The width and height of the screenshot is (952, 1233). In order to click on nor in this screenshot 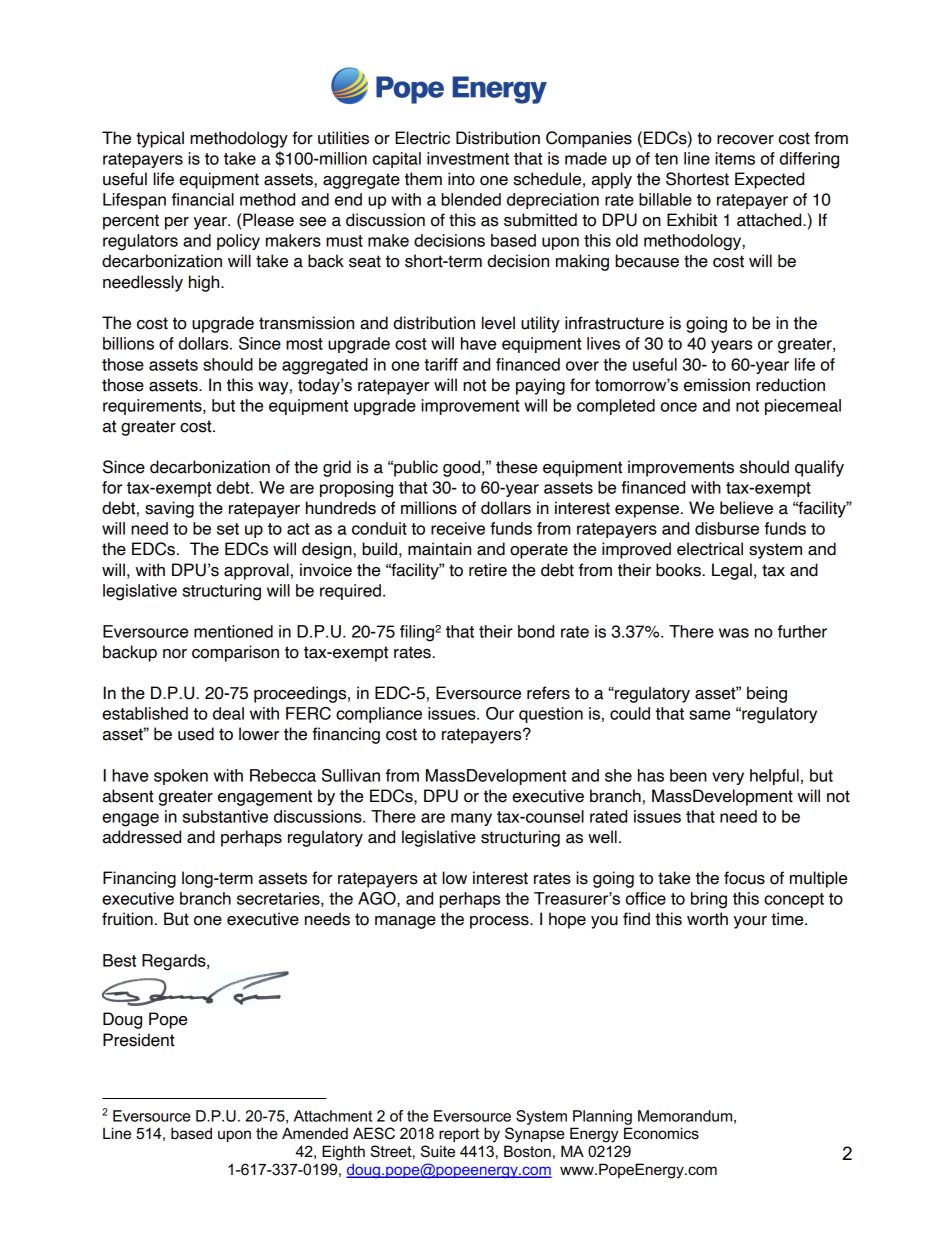, I will do `click(175, 654)`.
